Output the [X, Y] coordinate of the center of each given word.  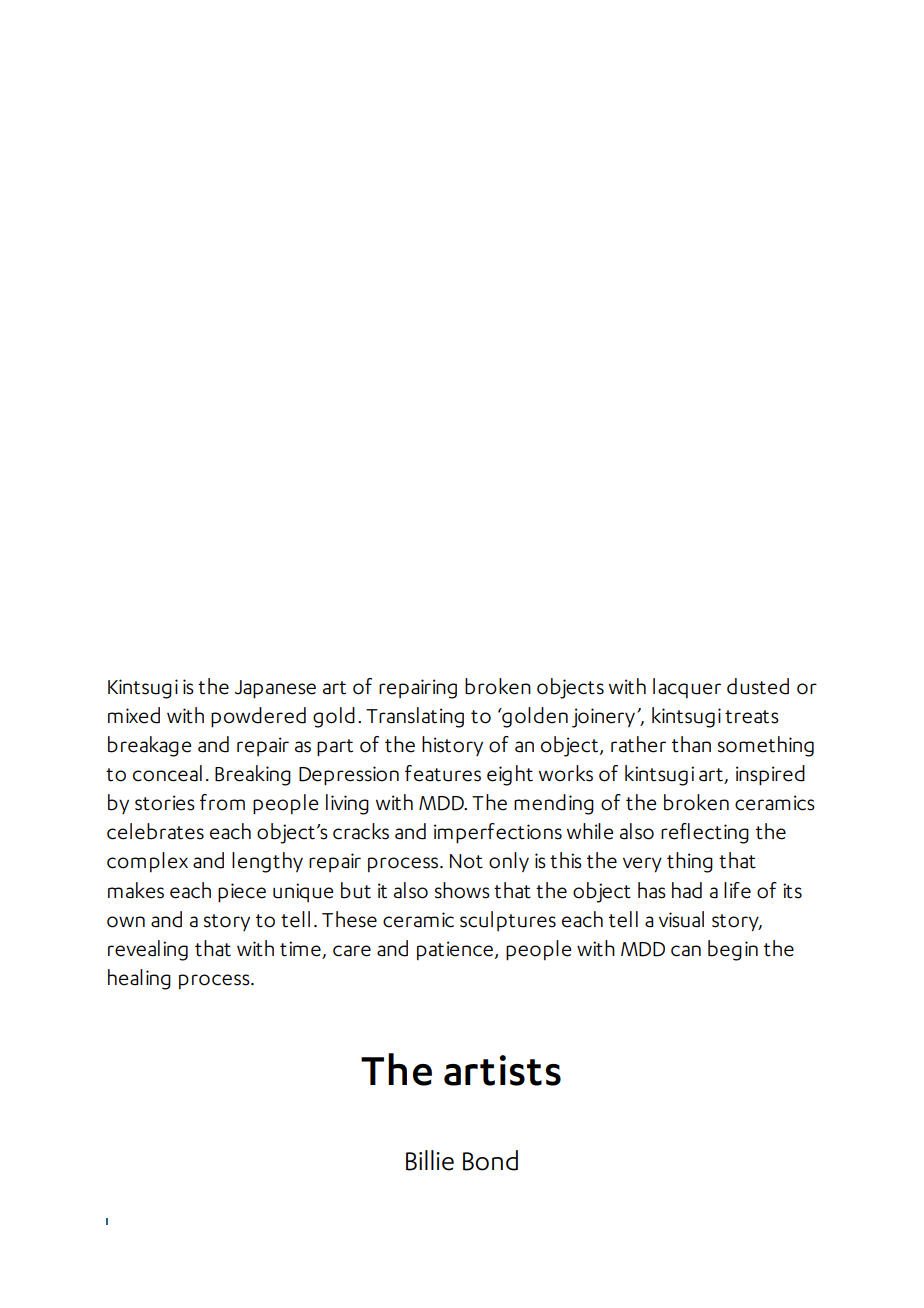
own [126, 922]
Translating [415, 717]
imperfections [498, 833]
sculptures [508, 921]
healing [139, 979]
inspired [770, 775]
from [222, 802]
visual [681, 919]
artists [502, 1070]
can [686, 951]
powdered [258, 717]
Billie [430, 1160]
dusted [758, 686]
